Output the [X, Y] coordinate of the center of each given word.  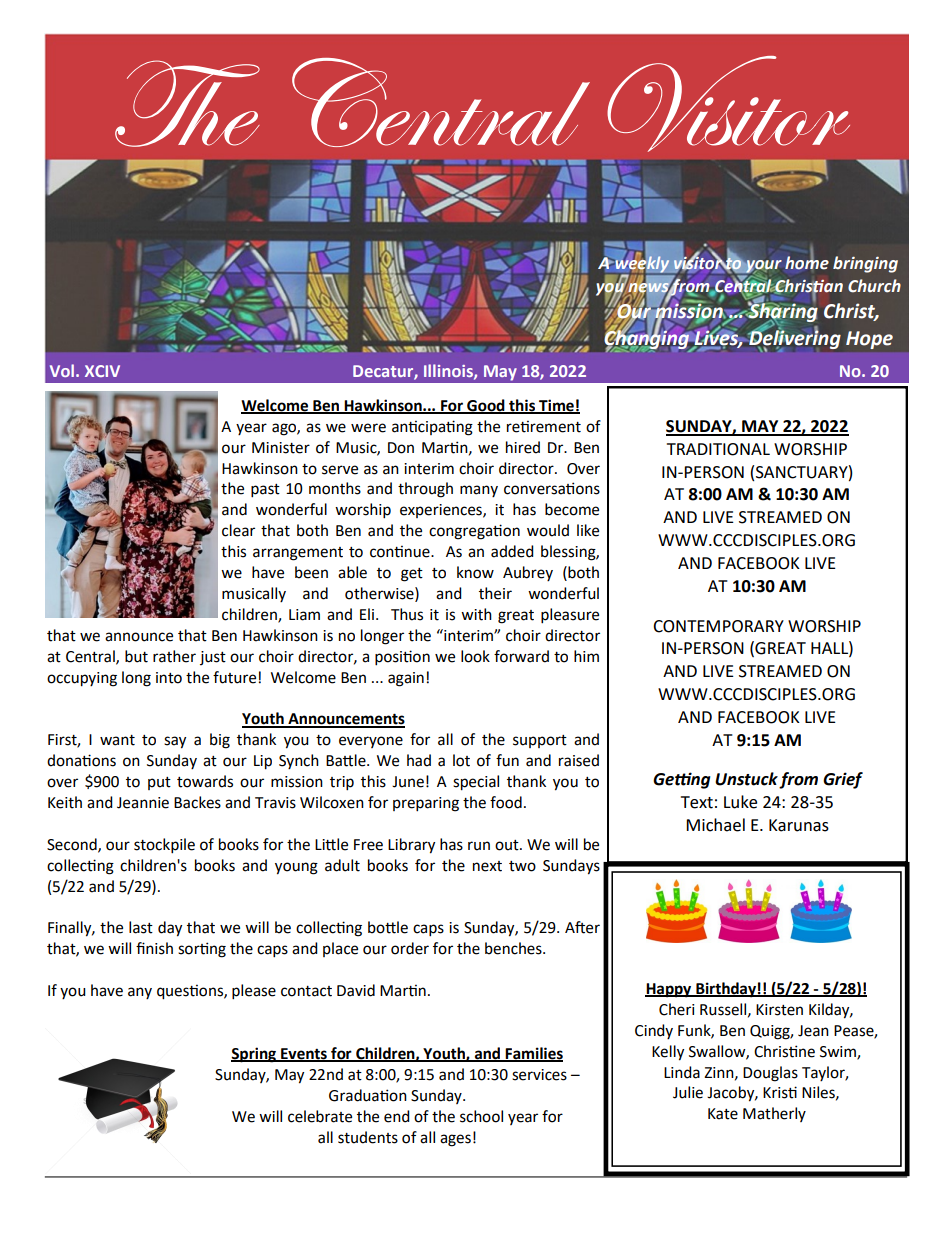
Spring [255, 1055]
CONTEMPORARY [718, 626]
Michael [715, 825]
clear [238, 530]
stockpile [164, 846]
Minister [281, 448]
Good [486, 406]
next [487, 866]
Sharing [782, 313]
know [475, 572]
